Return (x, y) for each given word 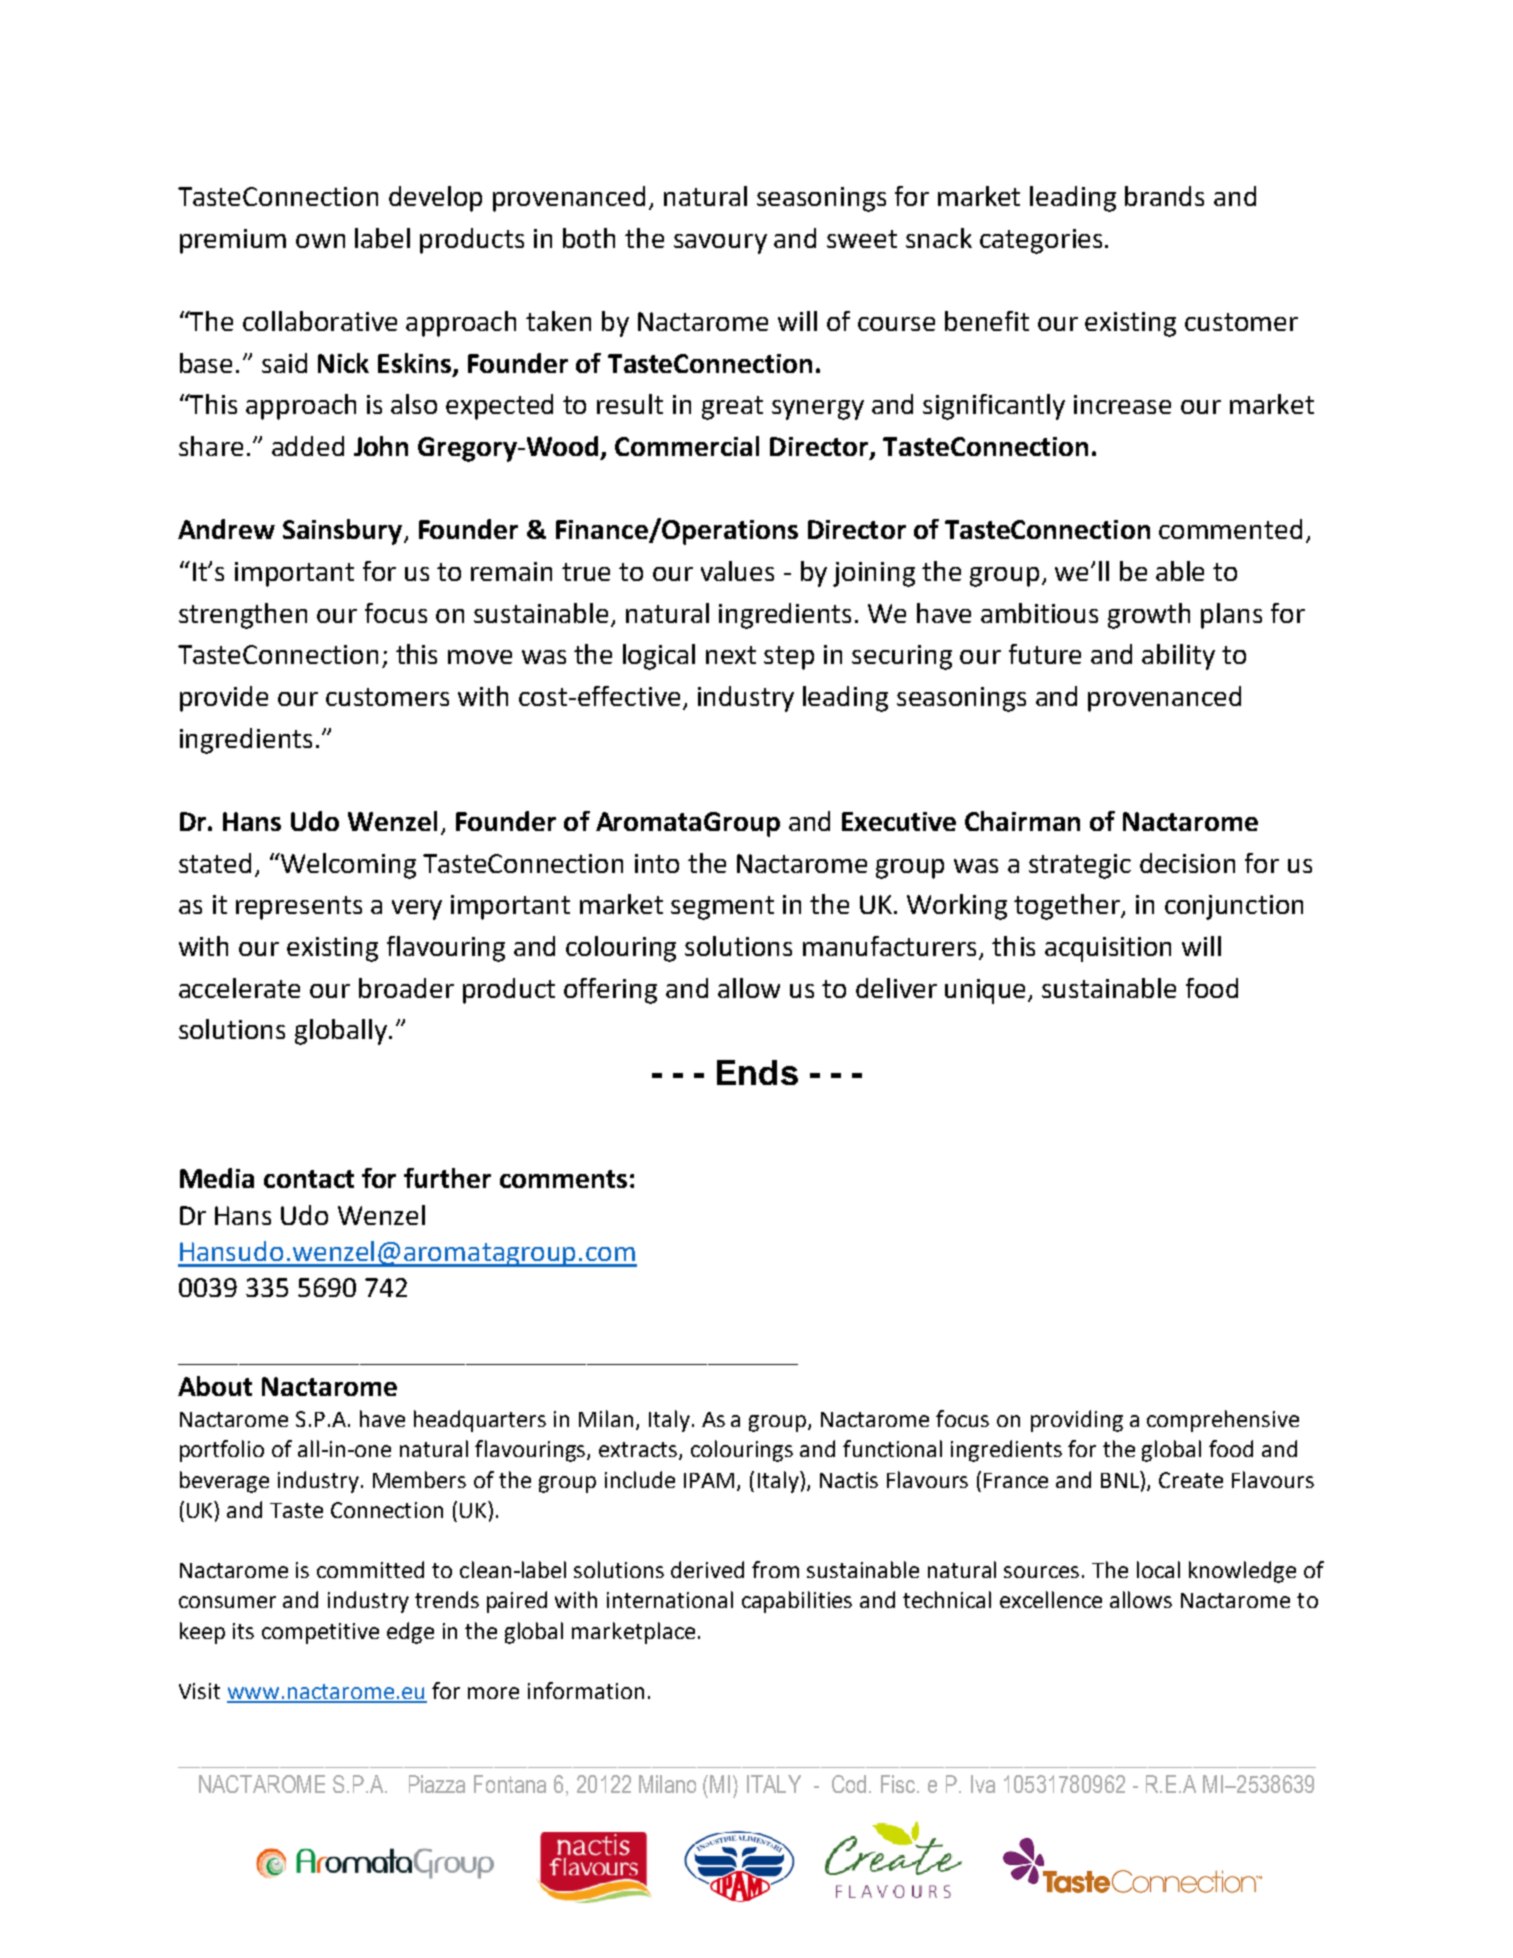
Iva (983, 1784)
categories (1041, 241)
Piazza (437, 1784)
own (320, 241)
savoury (720, 244)
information (586, 1690)
